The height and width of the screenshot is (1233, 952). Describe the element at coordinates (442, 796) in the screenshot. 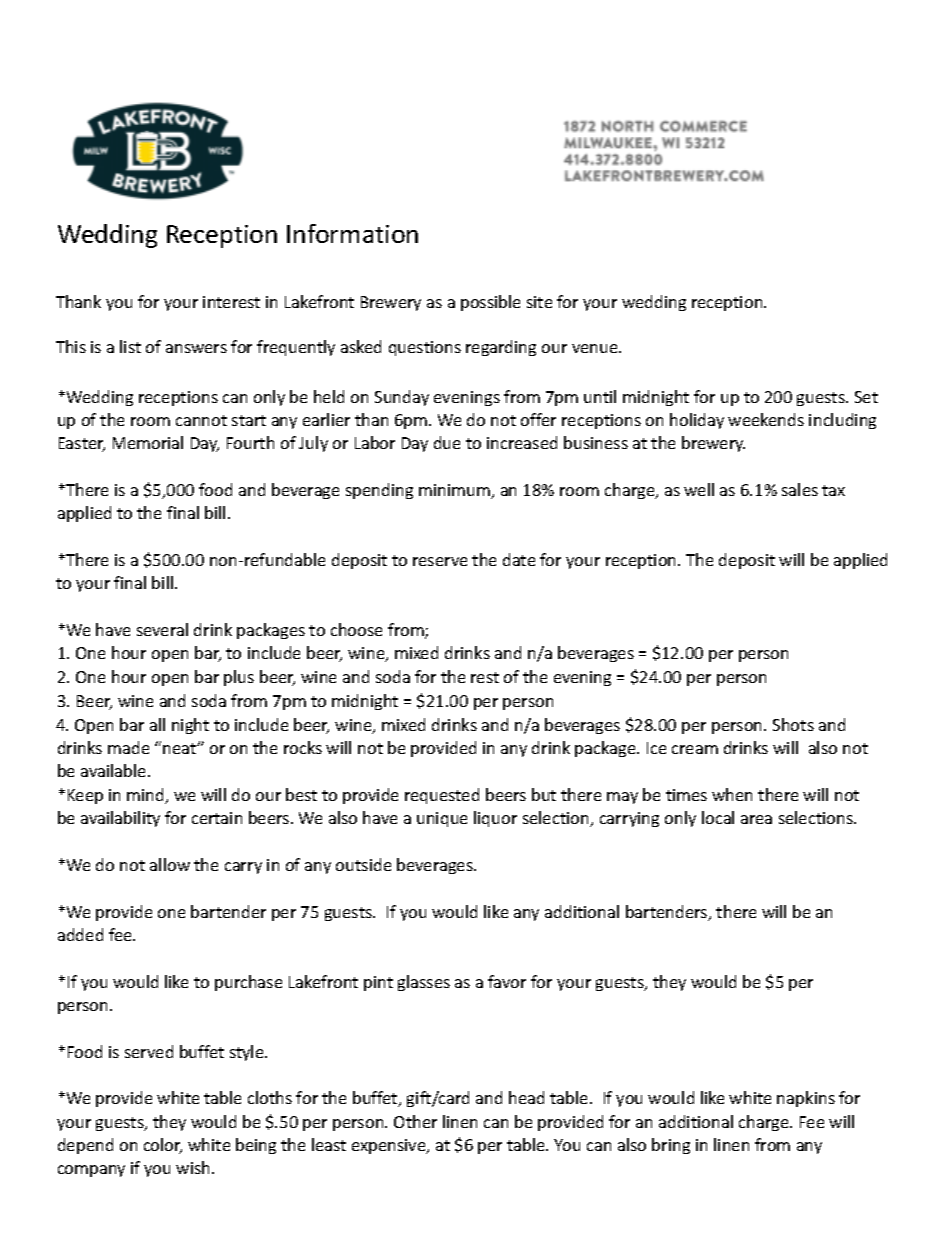

I see `requested` at that location.
